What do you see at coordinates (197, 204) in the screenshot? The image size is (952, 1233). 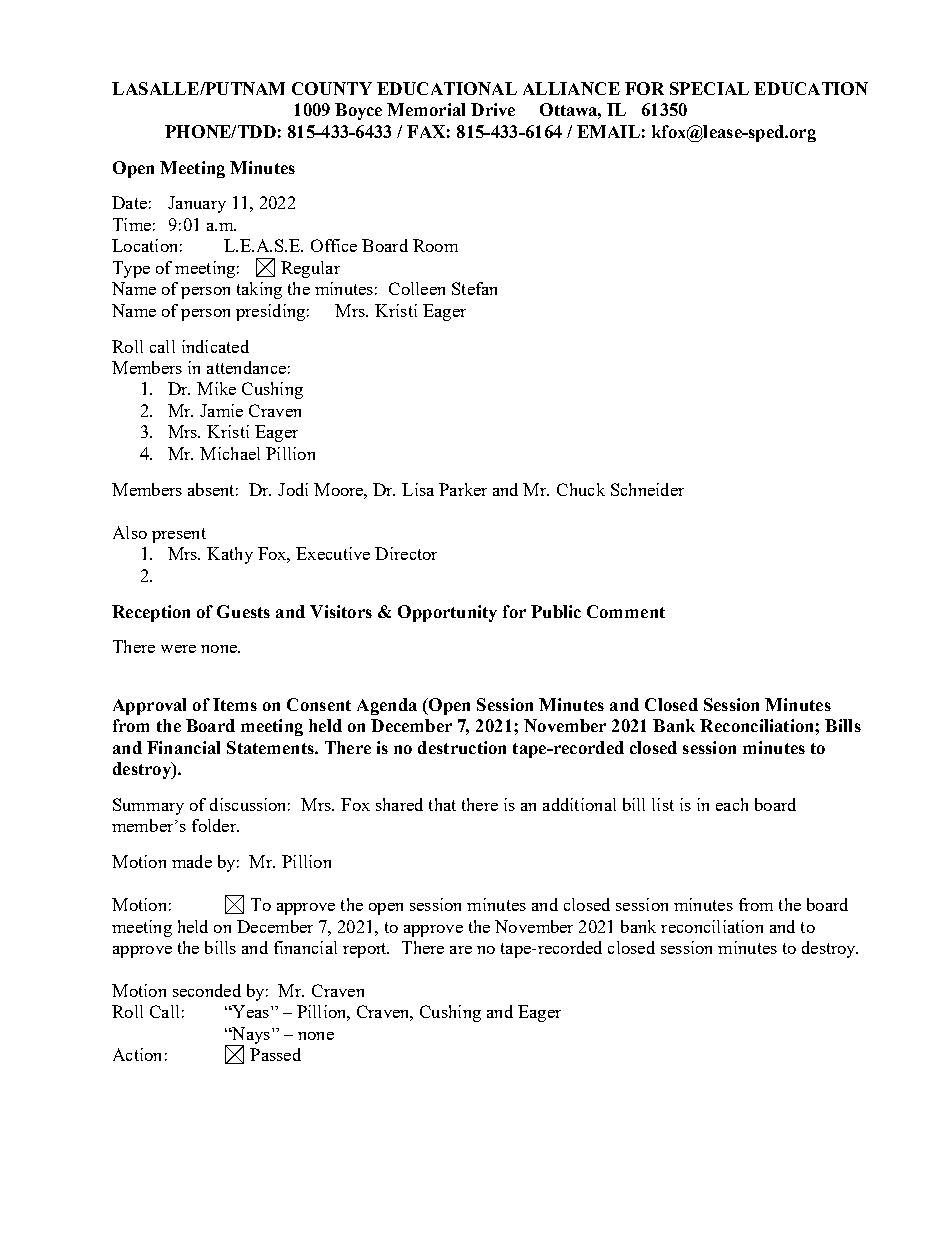 I see `January` at bounding box center [197, 204].
